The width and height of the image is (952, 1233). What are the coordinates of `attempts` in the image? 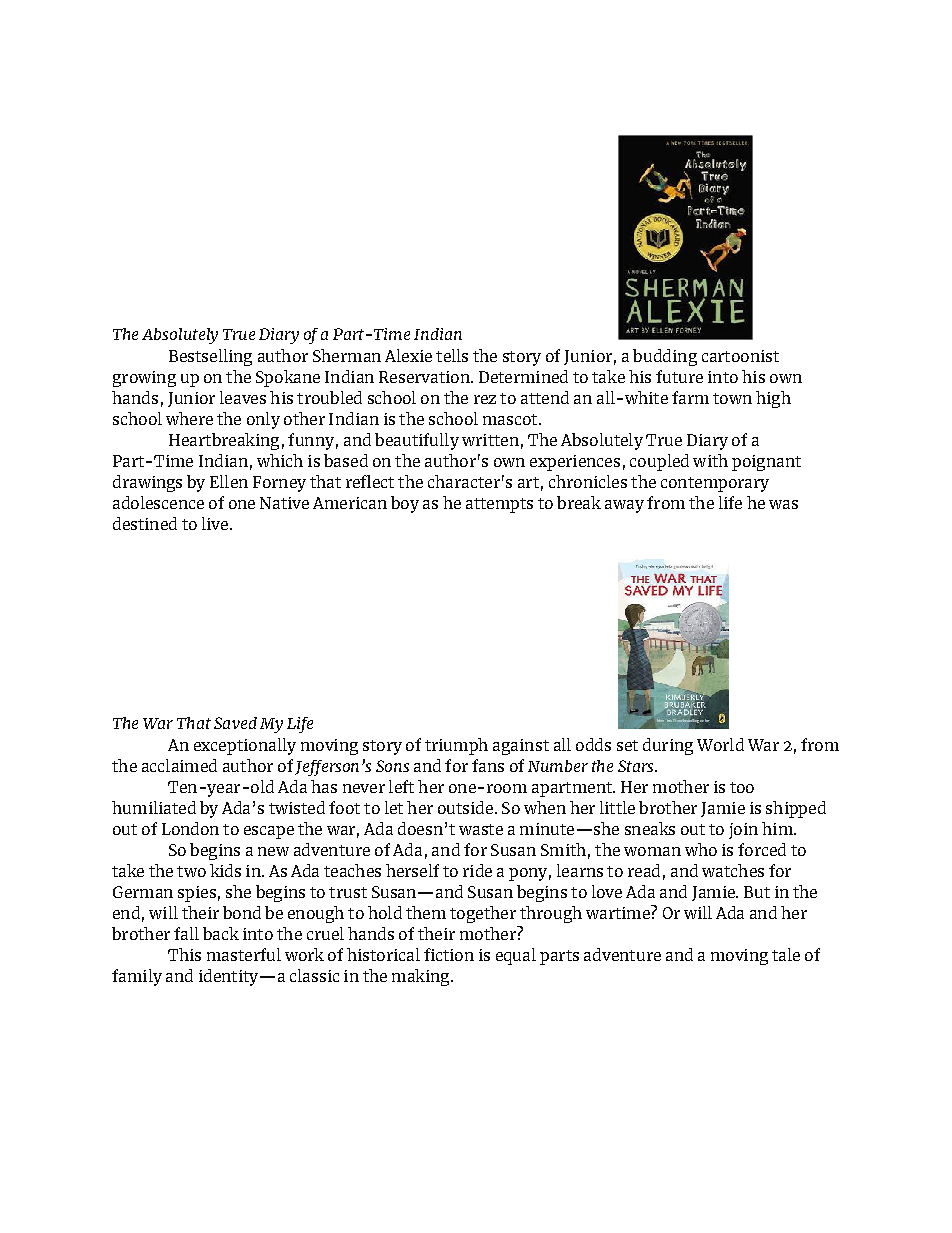 It's located at (499, 505).
